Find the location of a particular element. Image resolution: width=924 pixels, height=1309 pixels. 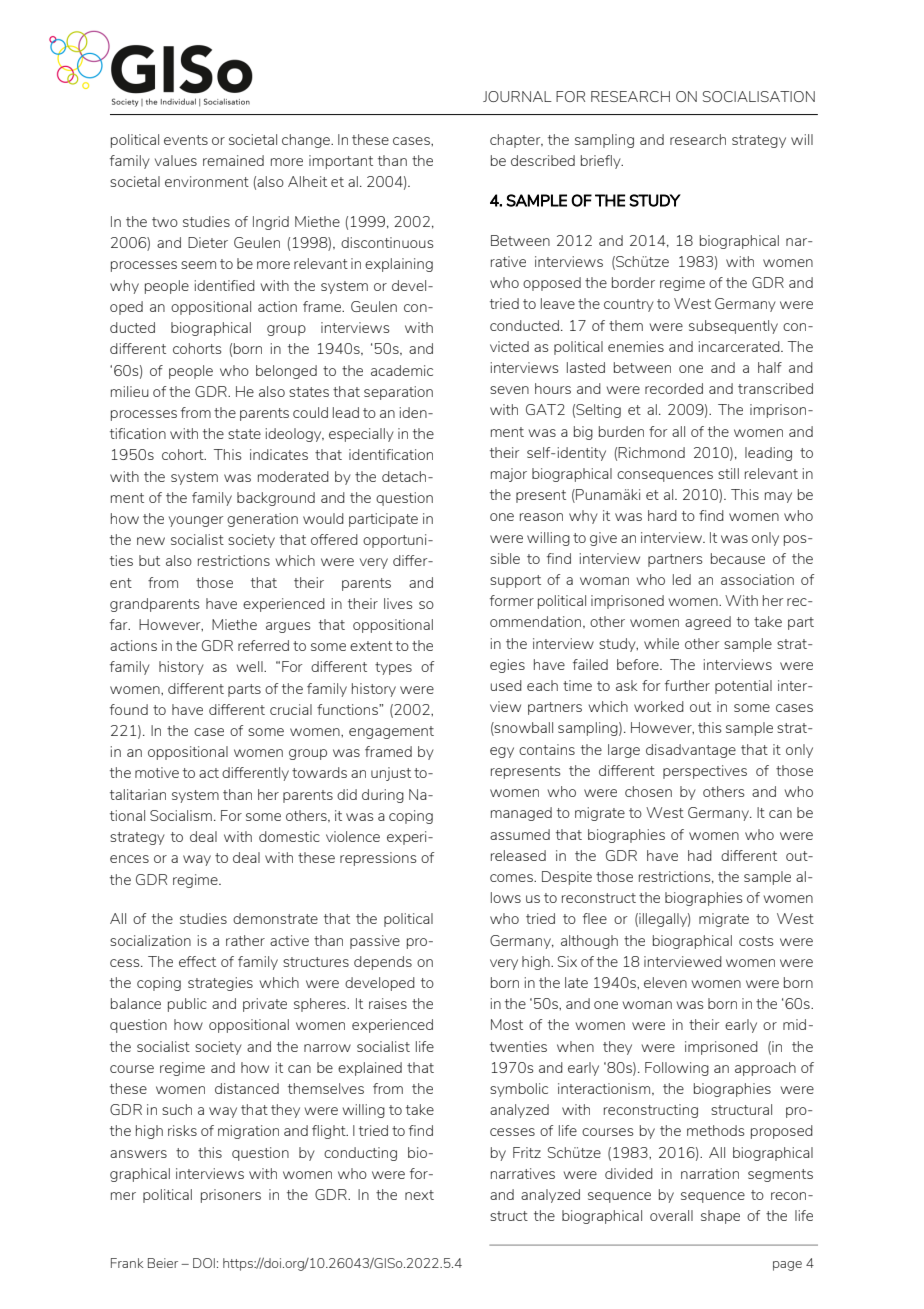

still is located at coordinates (728, 473).
